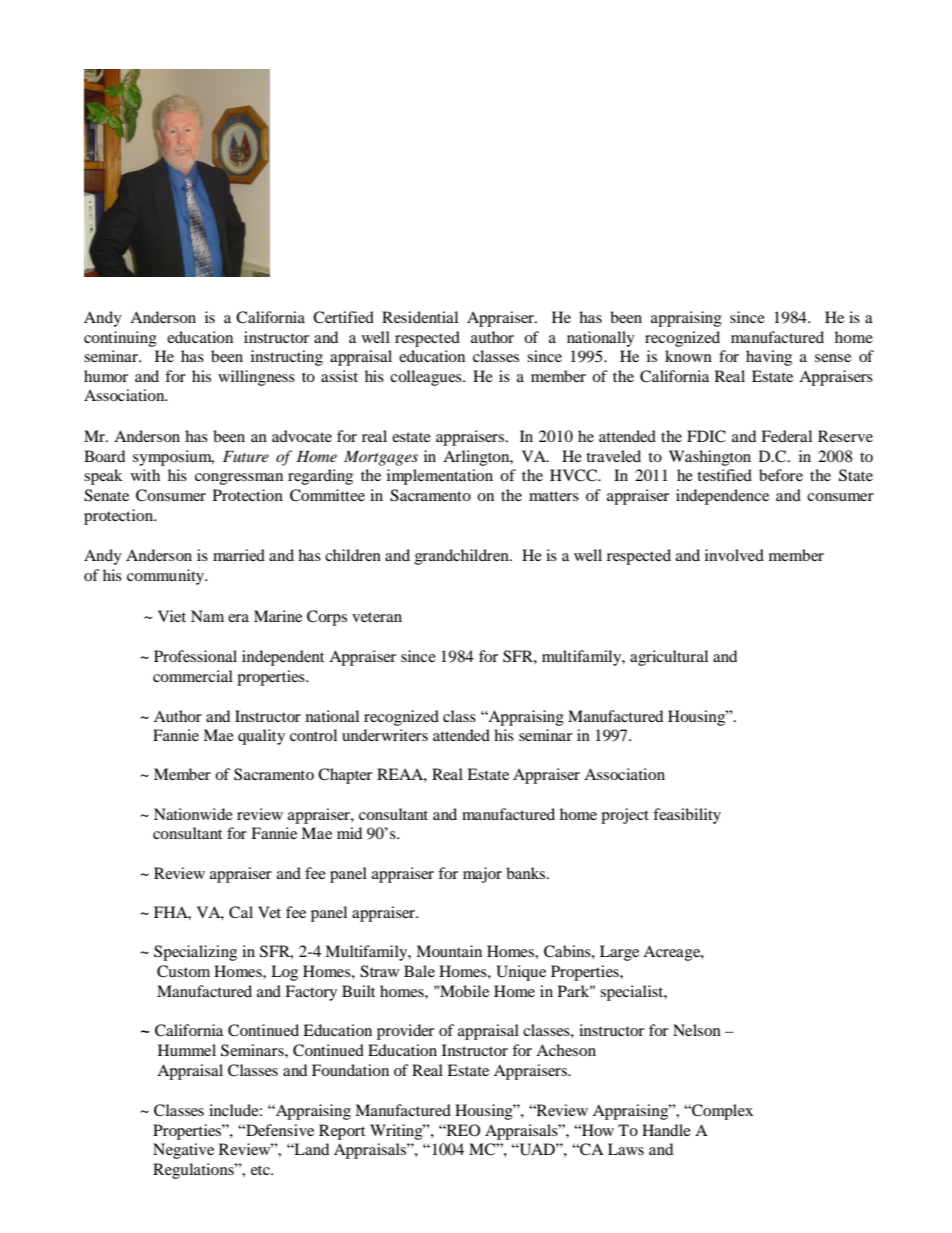 This image has height=1233, width=952. What do you see at coordinates (420, 317) in the image?
I see `Residential` at bounding box center [420, 317].
